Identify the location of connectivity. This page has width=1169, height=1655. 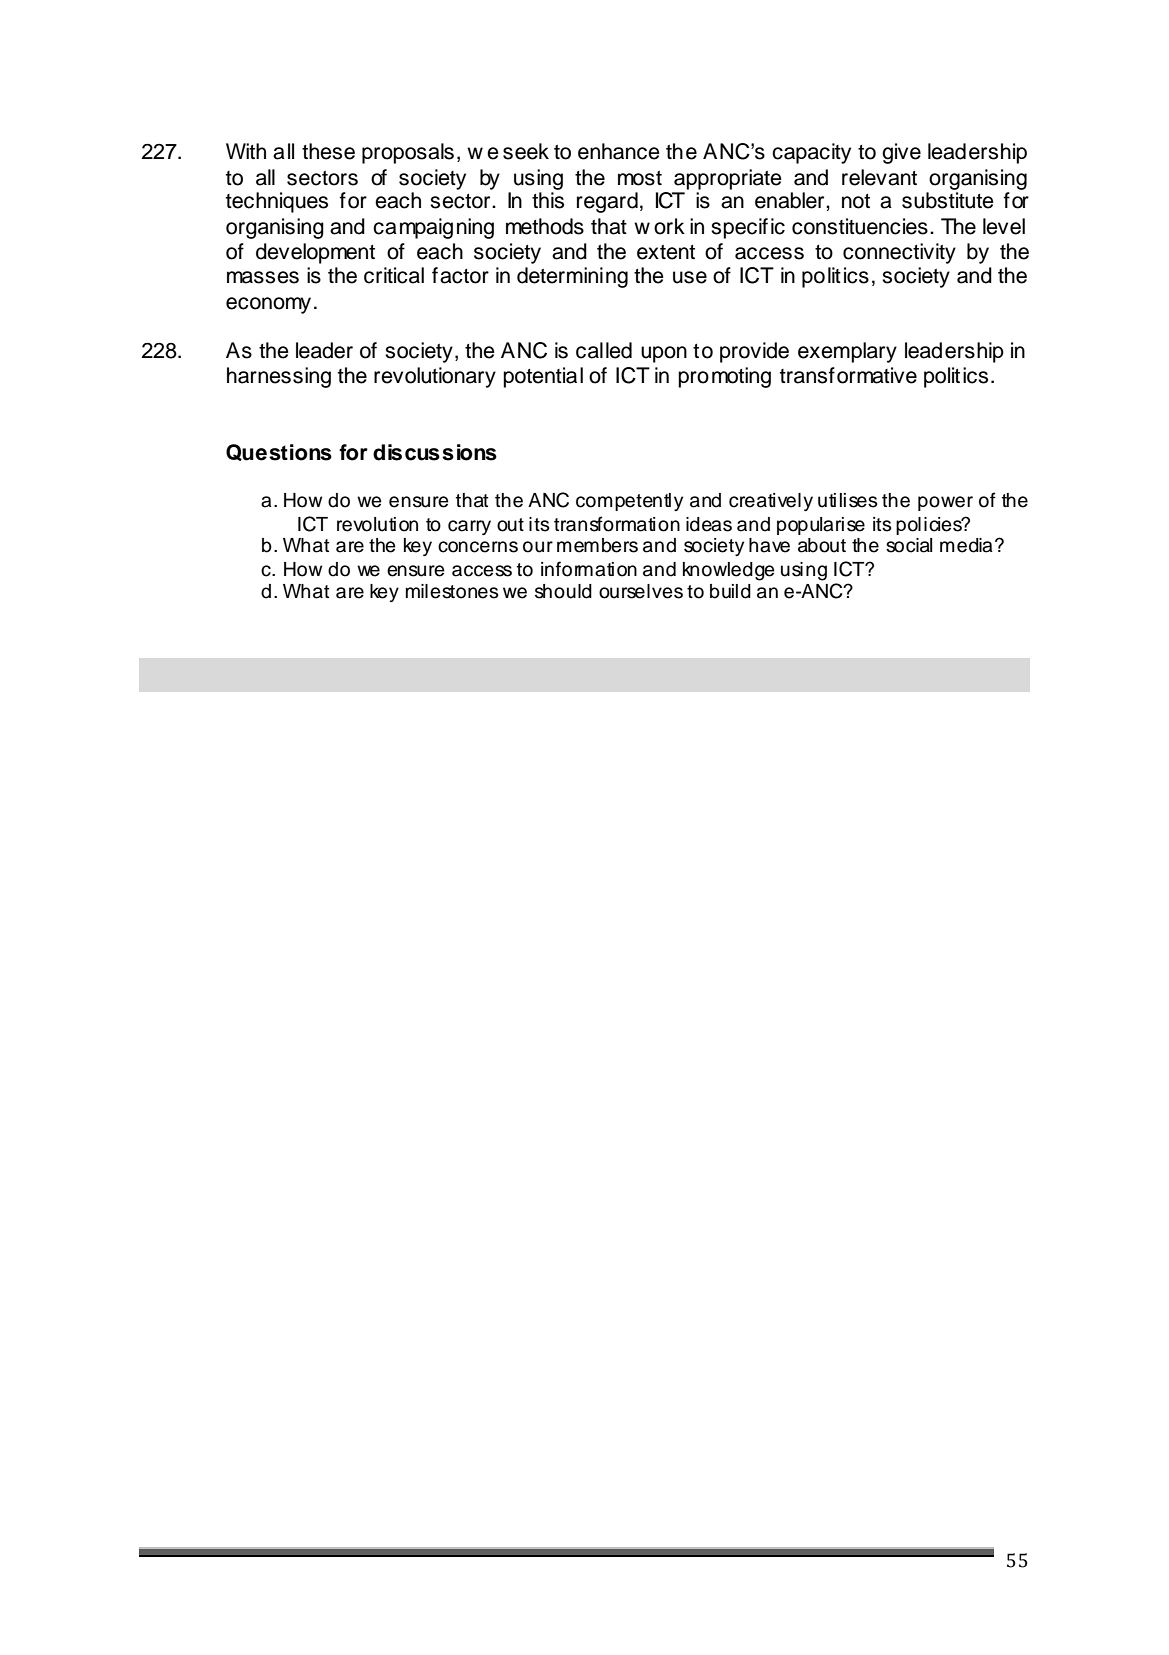
(899, 253).
